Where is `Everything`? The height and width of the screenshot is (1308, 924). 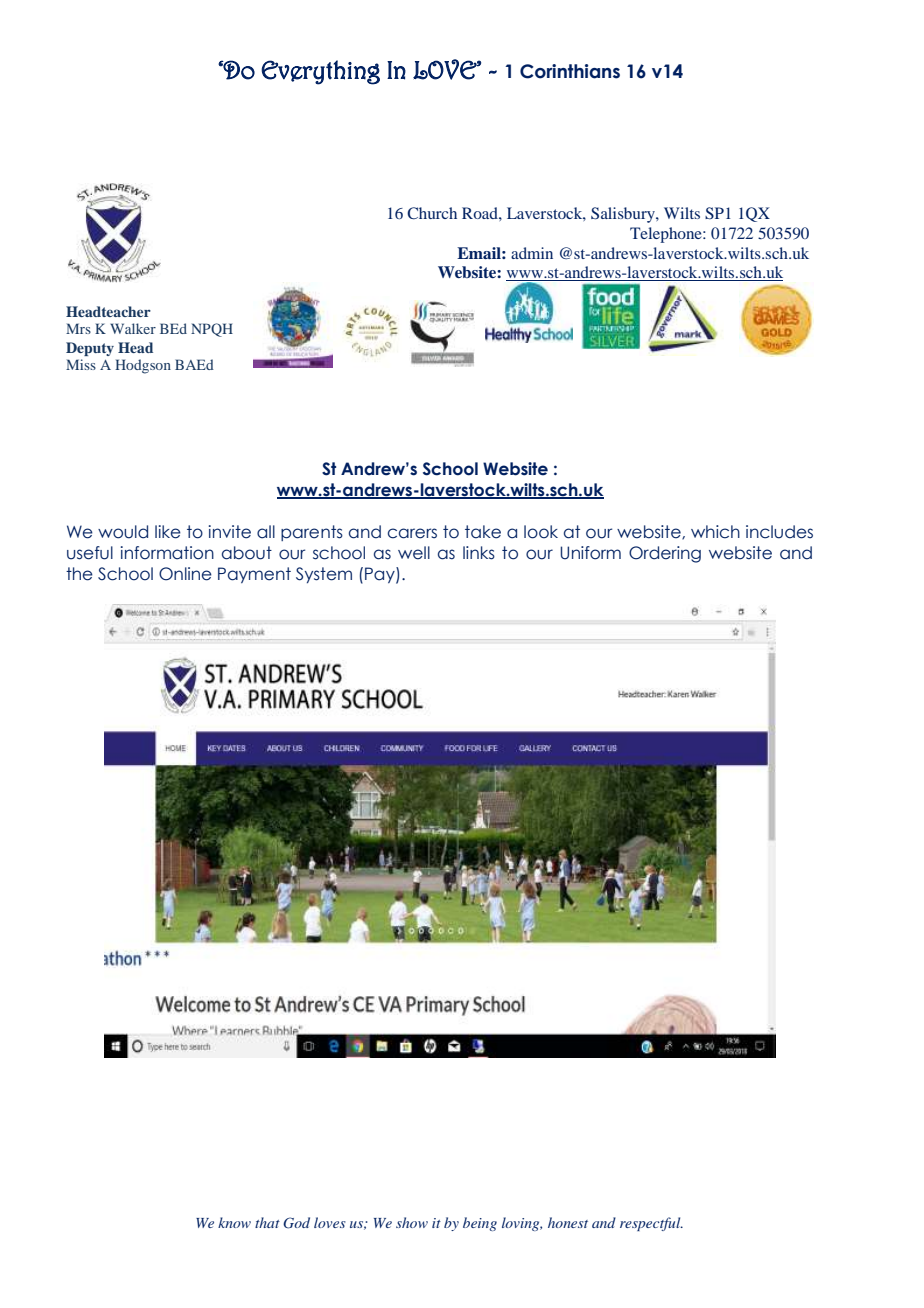 Everything is located at coordinates (320, 72).
